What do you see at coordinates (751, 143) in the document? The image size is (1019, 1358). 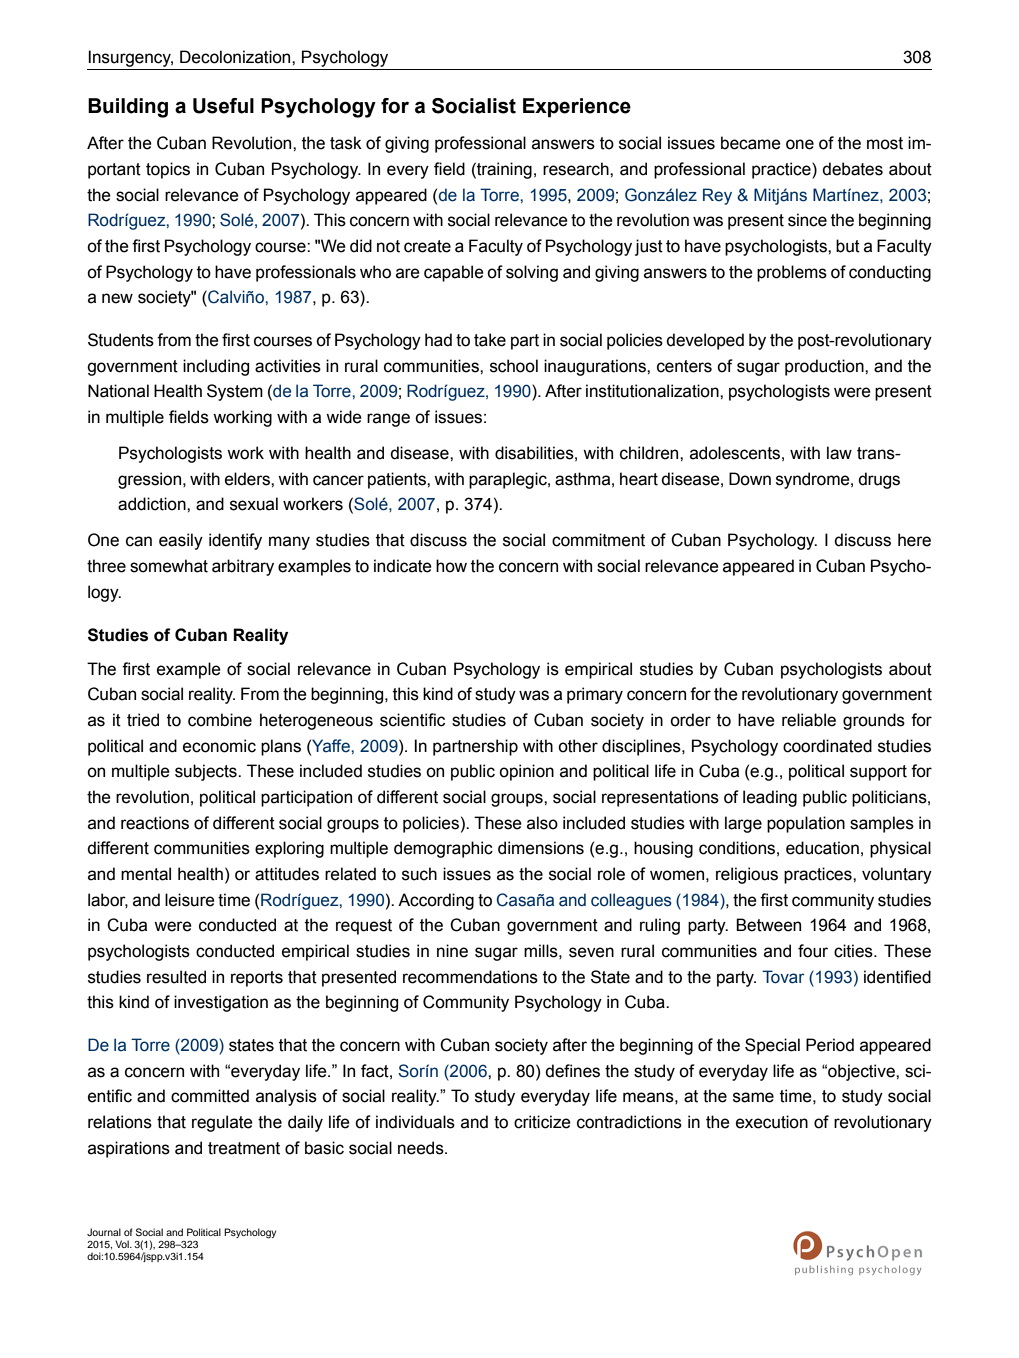 I see `became` at bounding box center [751, 143].
